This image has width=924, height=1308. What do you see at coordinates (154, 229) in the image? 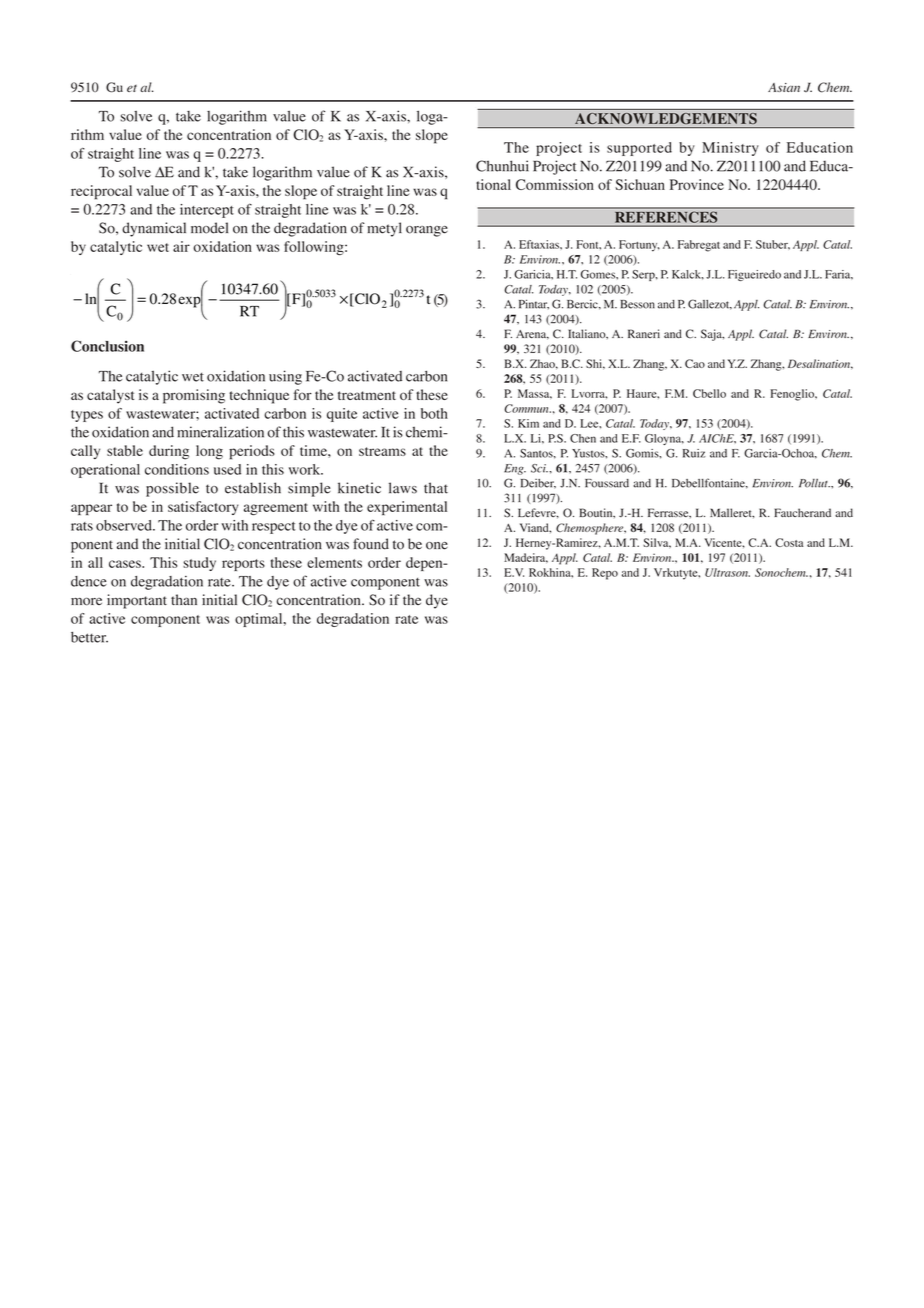
I see `dynamical` at bounding box center [154, 229].
